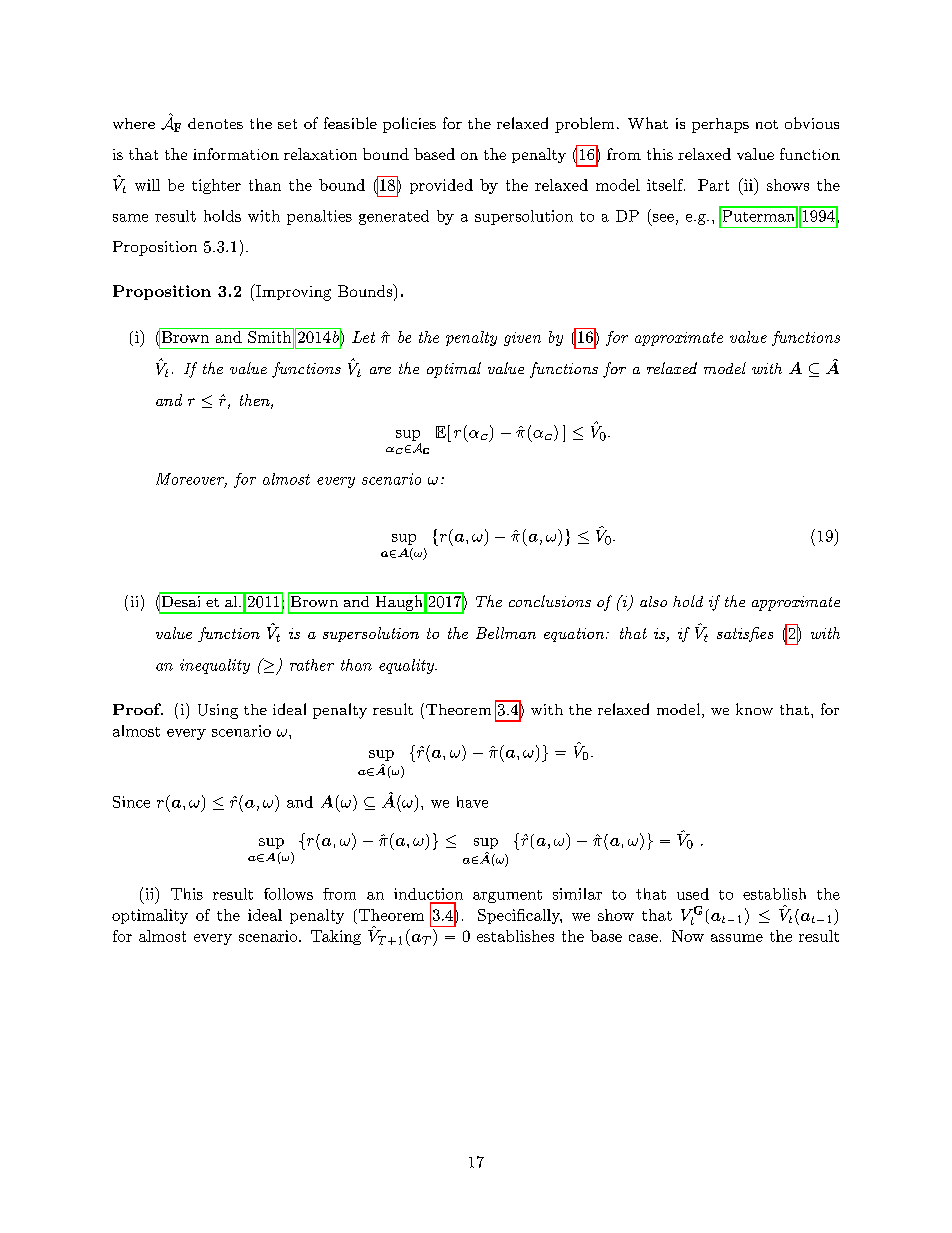  I want to click on are, so click(380, 370).
